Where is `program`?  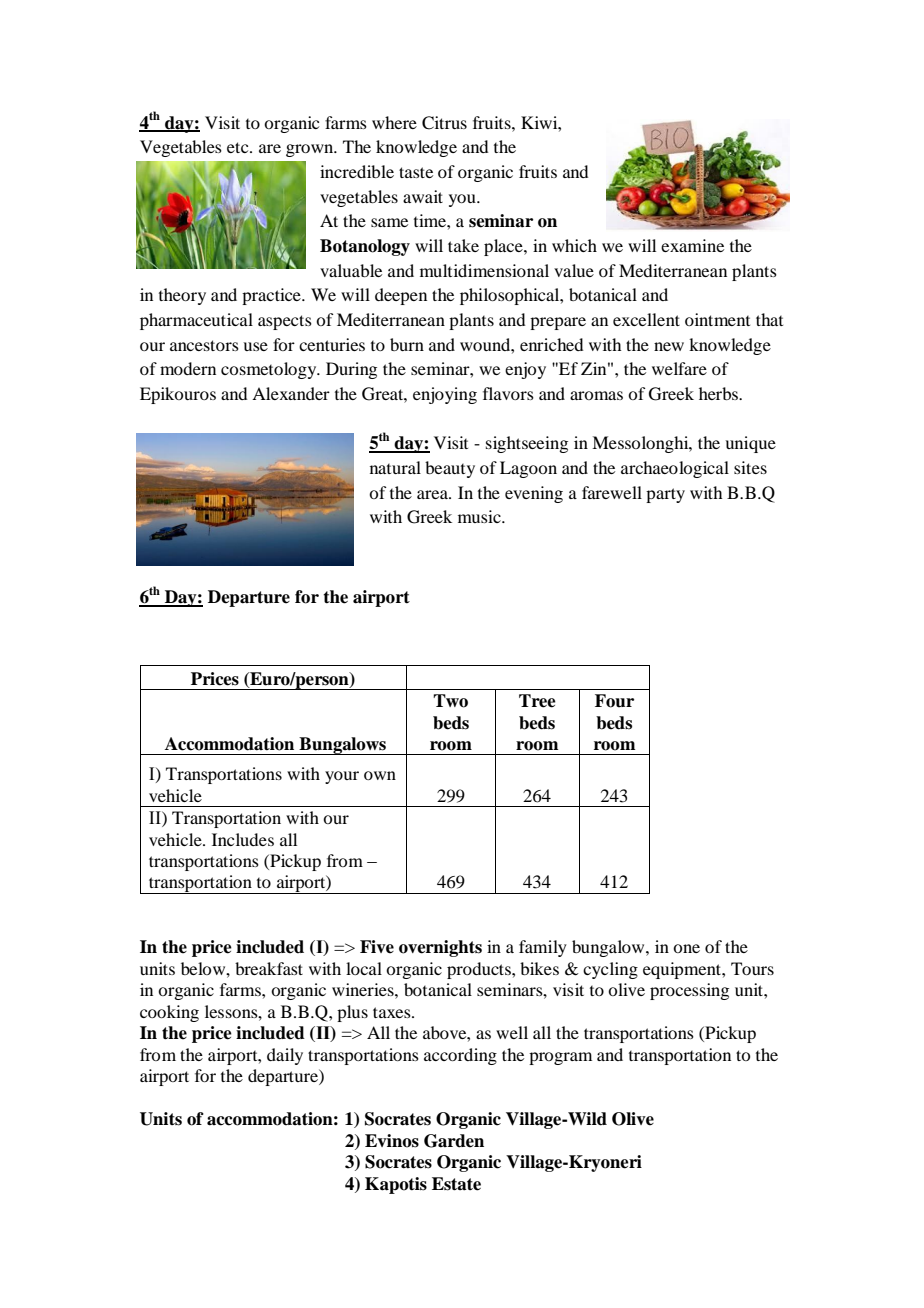 program is located at coordinates (560, 1058).
